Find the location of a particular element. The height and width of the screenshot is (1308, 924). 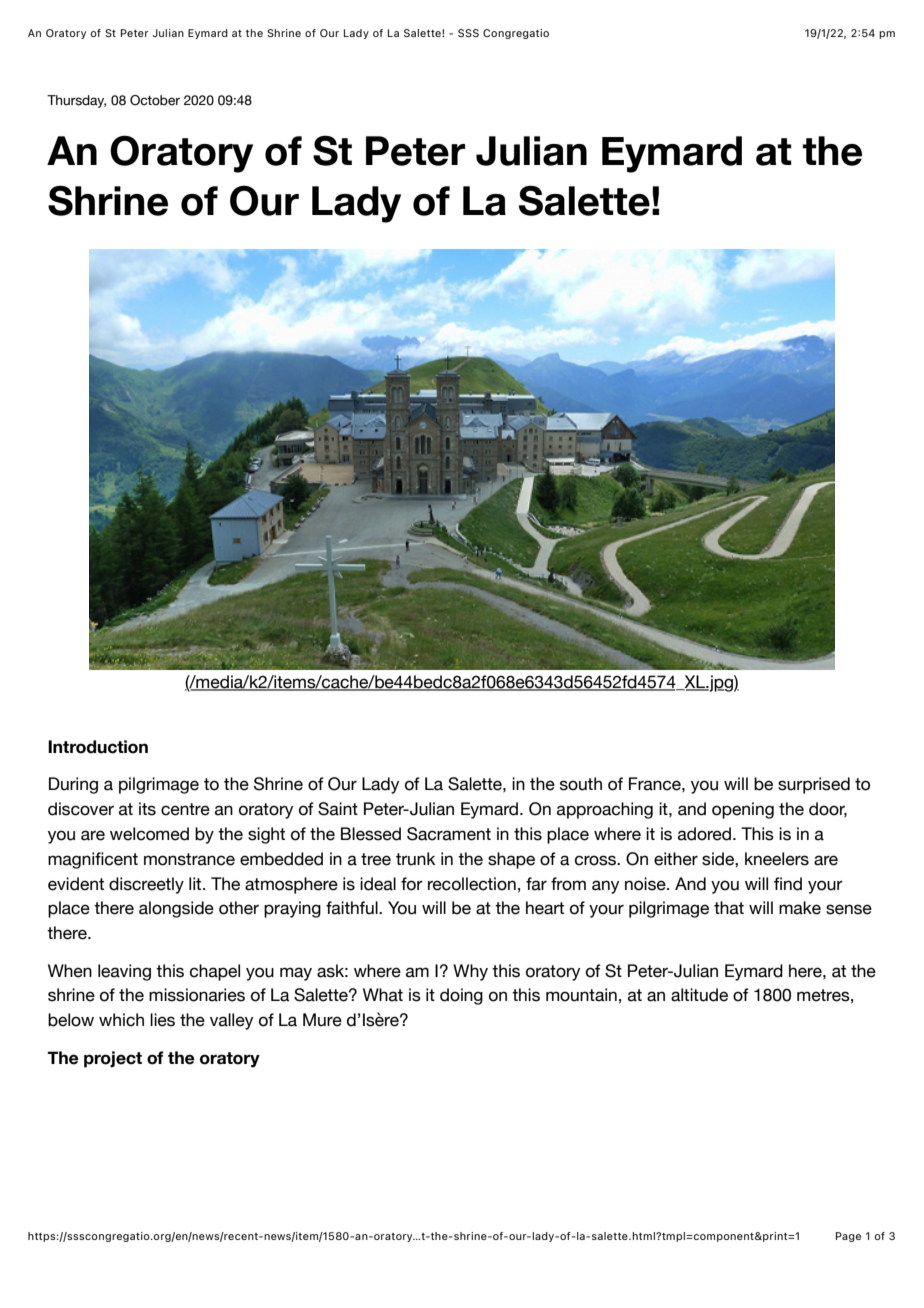

opening is located at coordinates (743, 810).
